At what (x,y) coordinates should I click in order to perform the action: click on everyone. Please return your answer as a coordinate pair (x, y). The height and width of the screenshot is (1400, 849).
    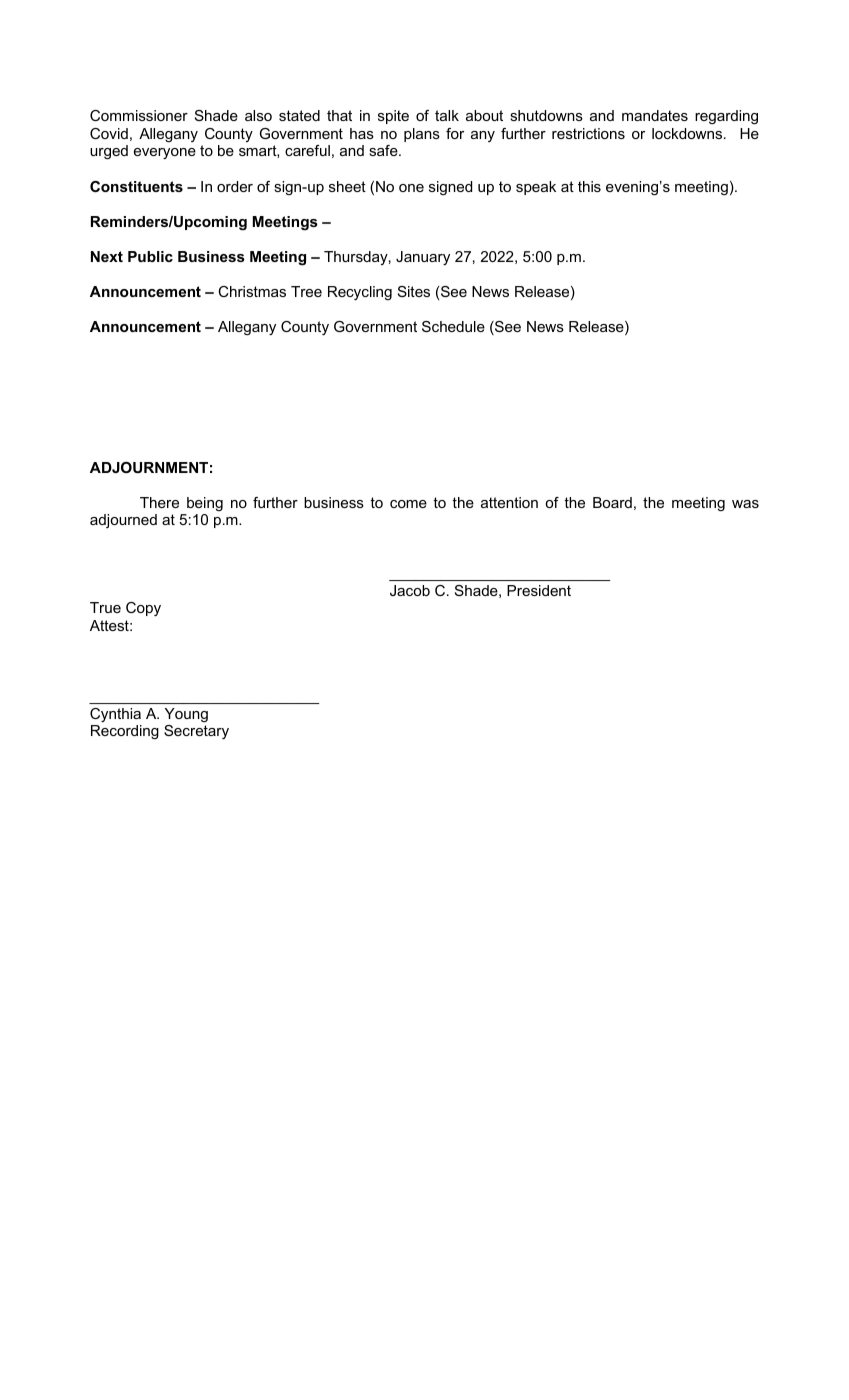
    Looking at the image, I should click on (165, 153).
